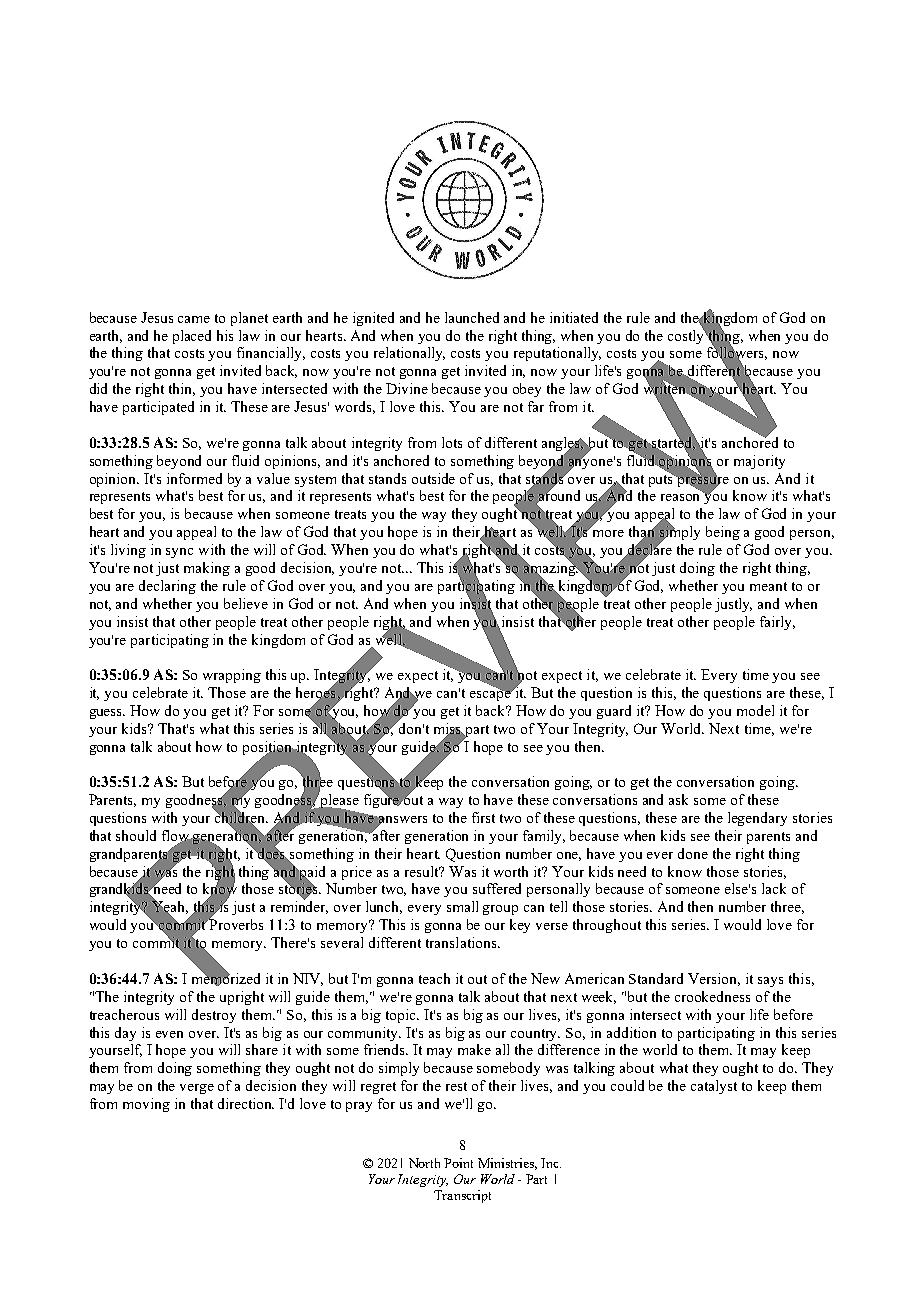 The width and height of the document is (924, 1308). I want to click on teach, so click(434, 978).
